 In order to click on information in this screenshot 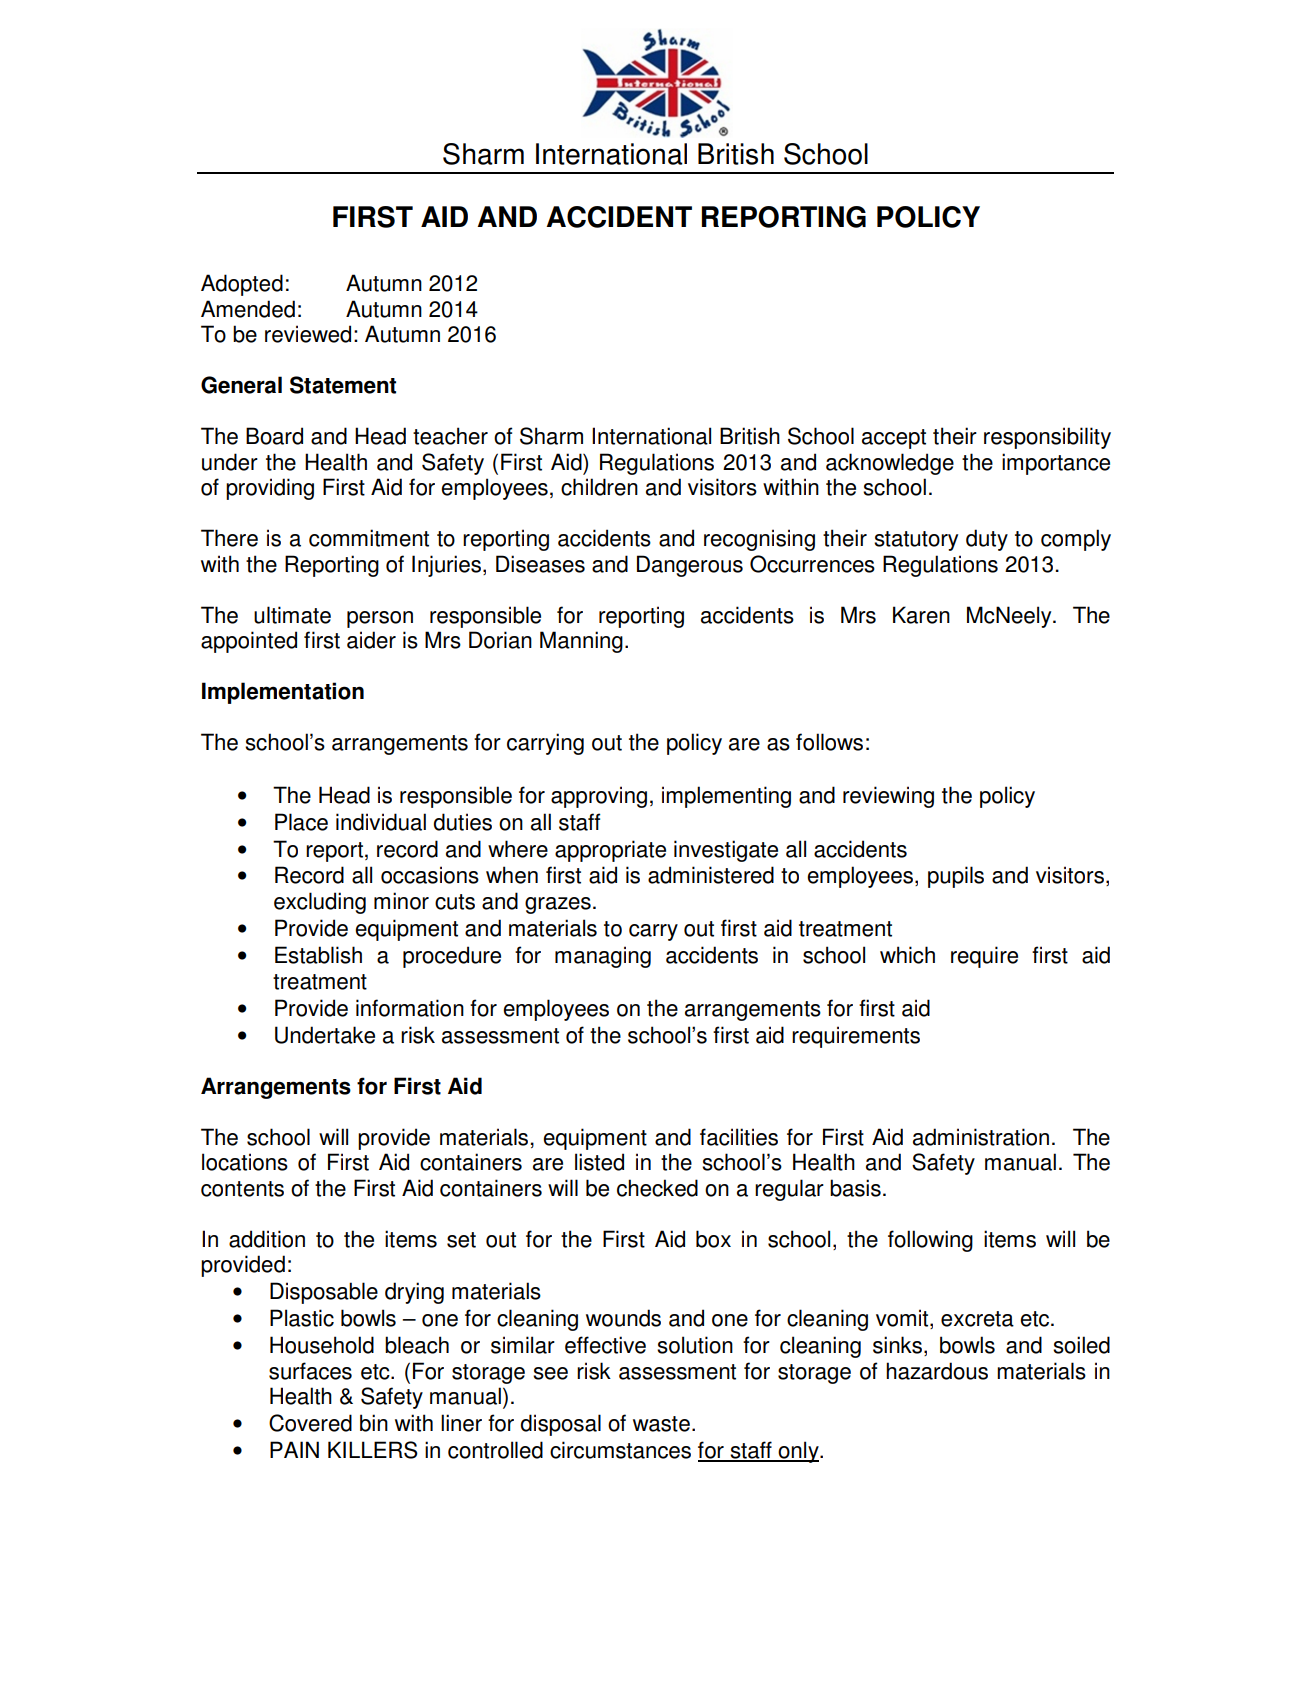, I will do `click(410, 1008)`.
